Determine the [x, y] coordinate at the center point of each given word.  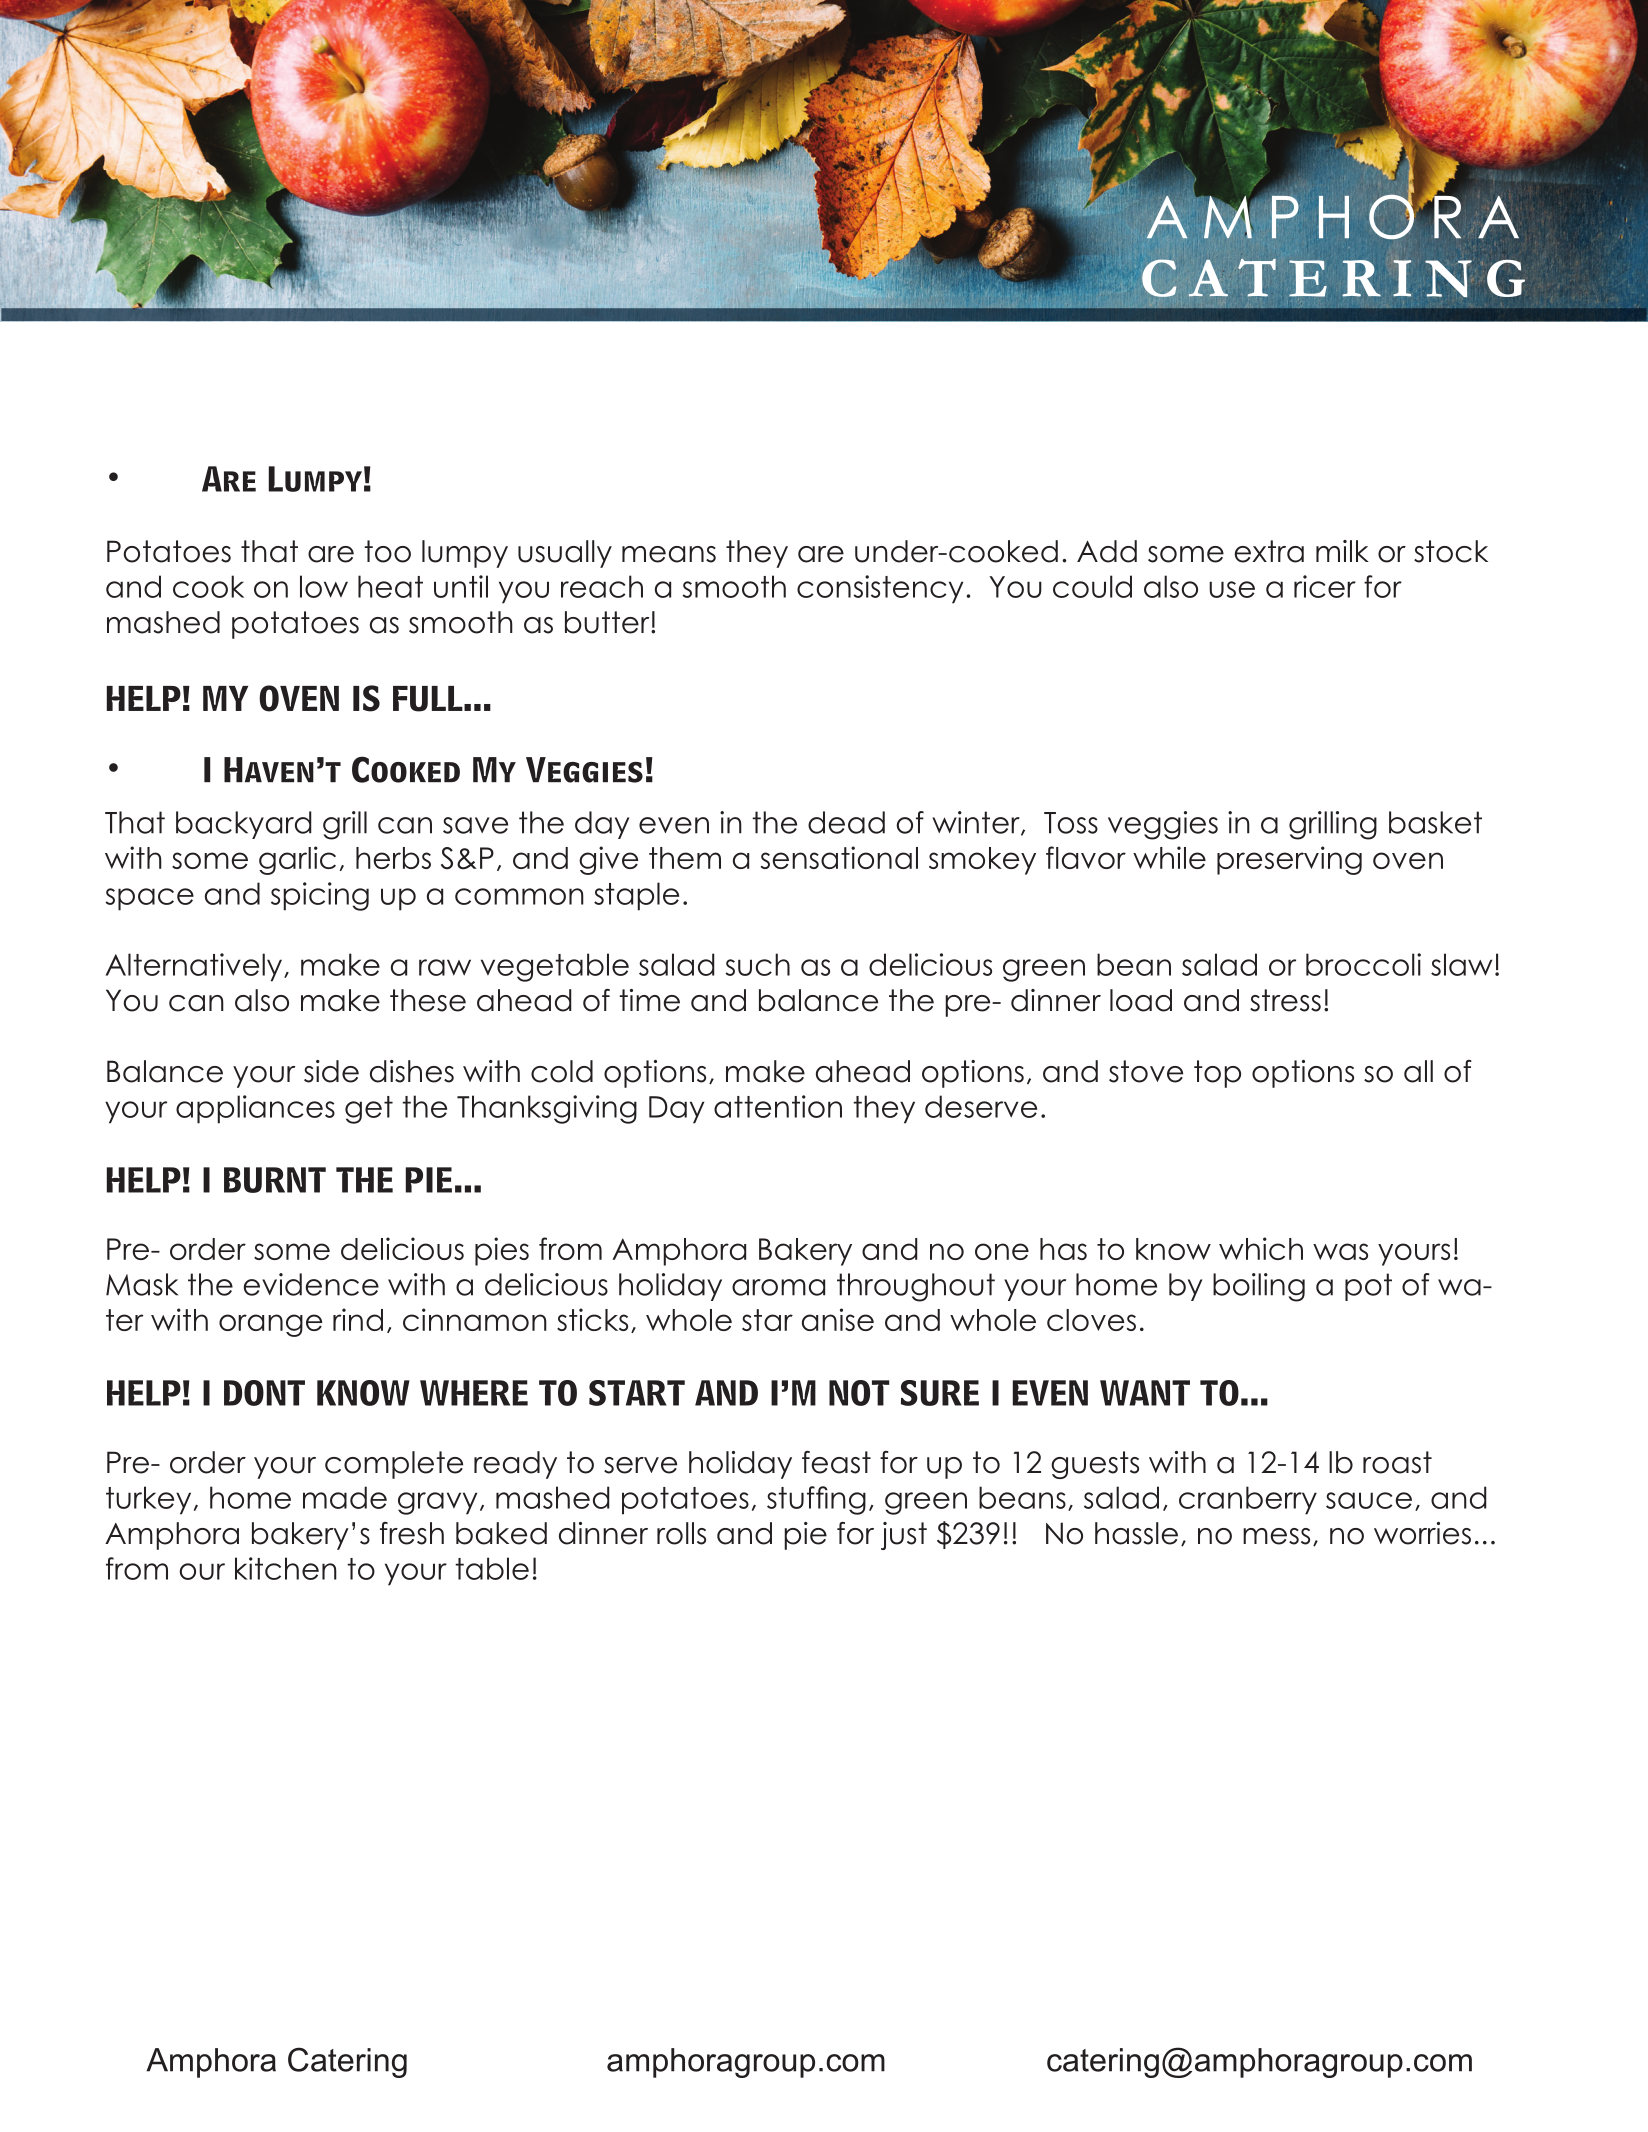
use [1232, 589]
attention [778, 1106]
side [331, 1071]
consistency [880, 589]
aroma [778, 1287]
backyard [244, 825]
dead [846, 822]
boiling [1259, 1287]
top [1217, 1074]
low [324, 586]
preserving [1289, 860]
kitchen [286, 1568]
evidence [311, 1284]
